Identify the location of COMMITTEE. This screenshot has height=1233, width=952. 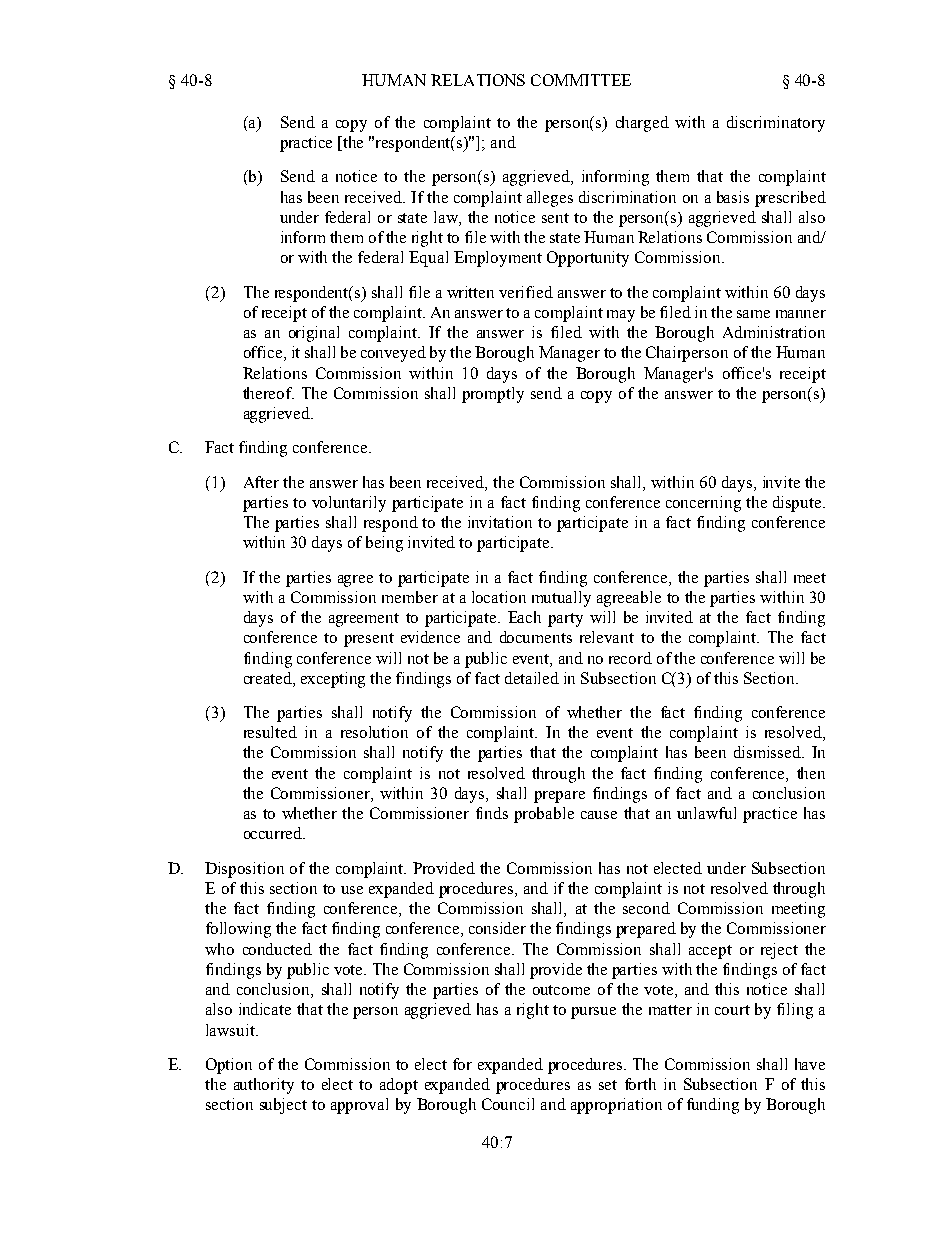
(581, 80).
